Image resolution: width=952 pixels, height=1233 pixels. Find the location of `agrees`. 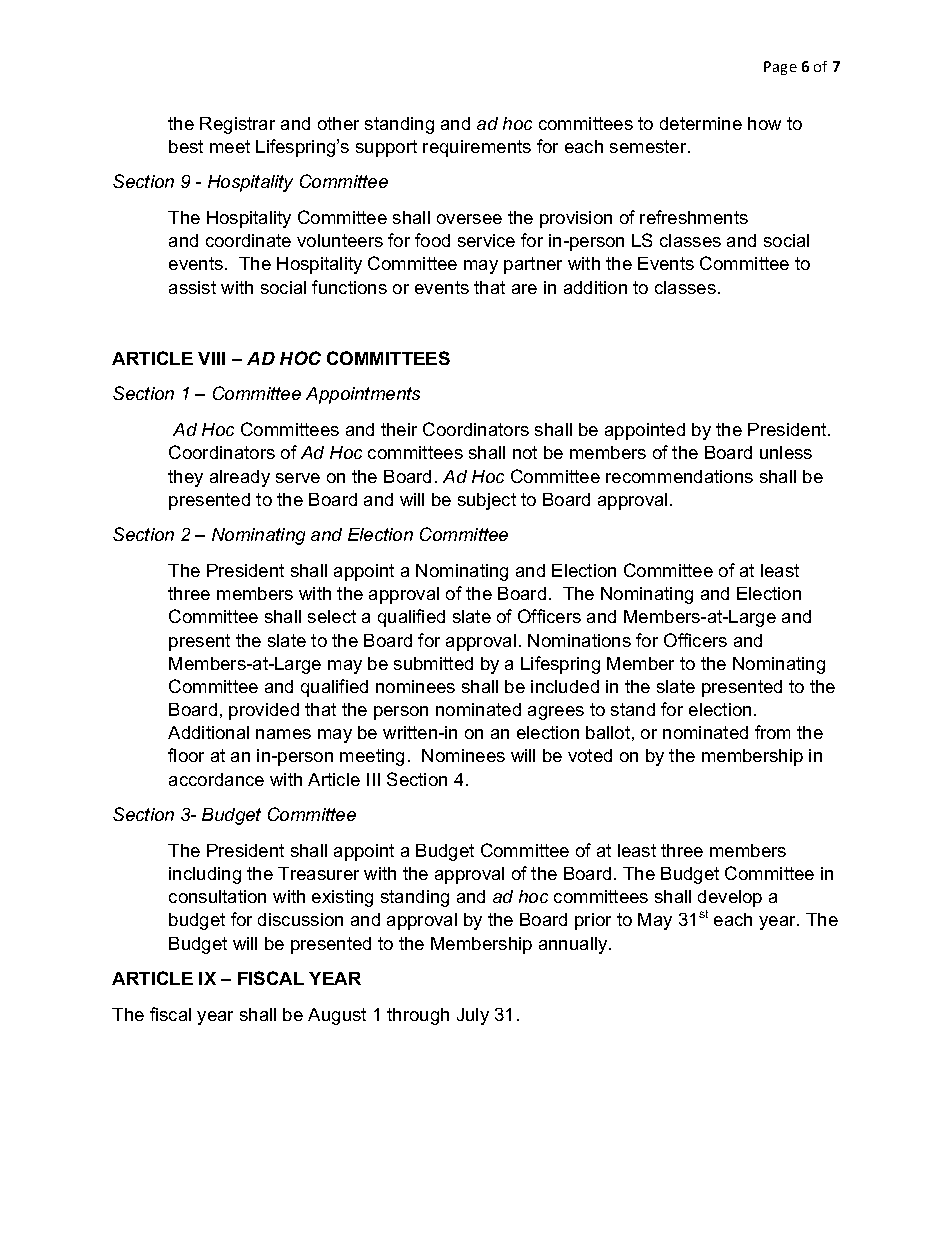

agrees is located at coordinates (556, 713).
